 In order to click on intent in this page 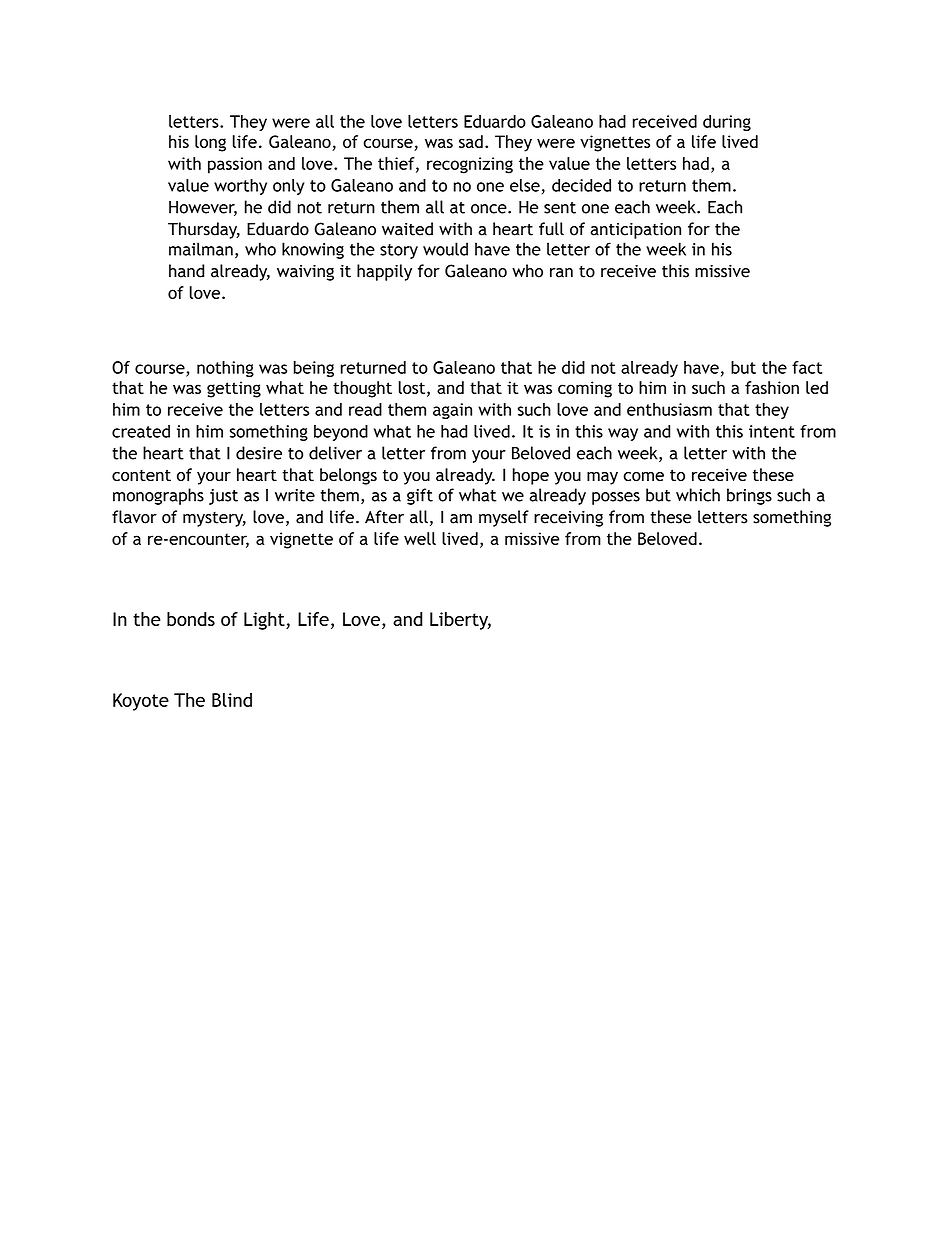, I will do `click(772, 431)`.
